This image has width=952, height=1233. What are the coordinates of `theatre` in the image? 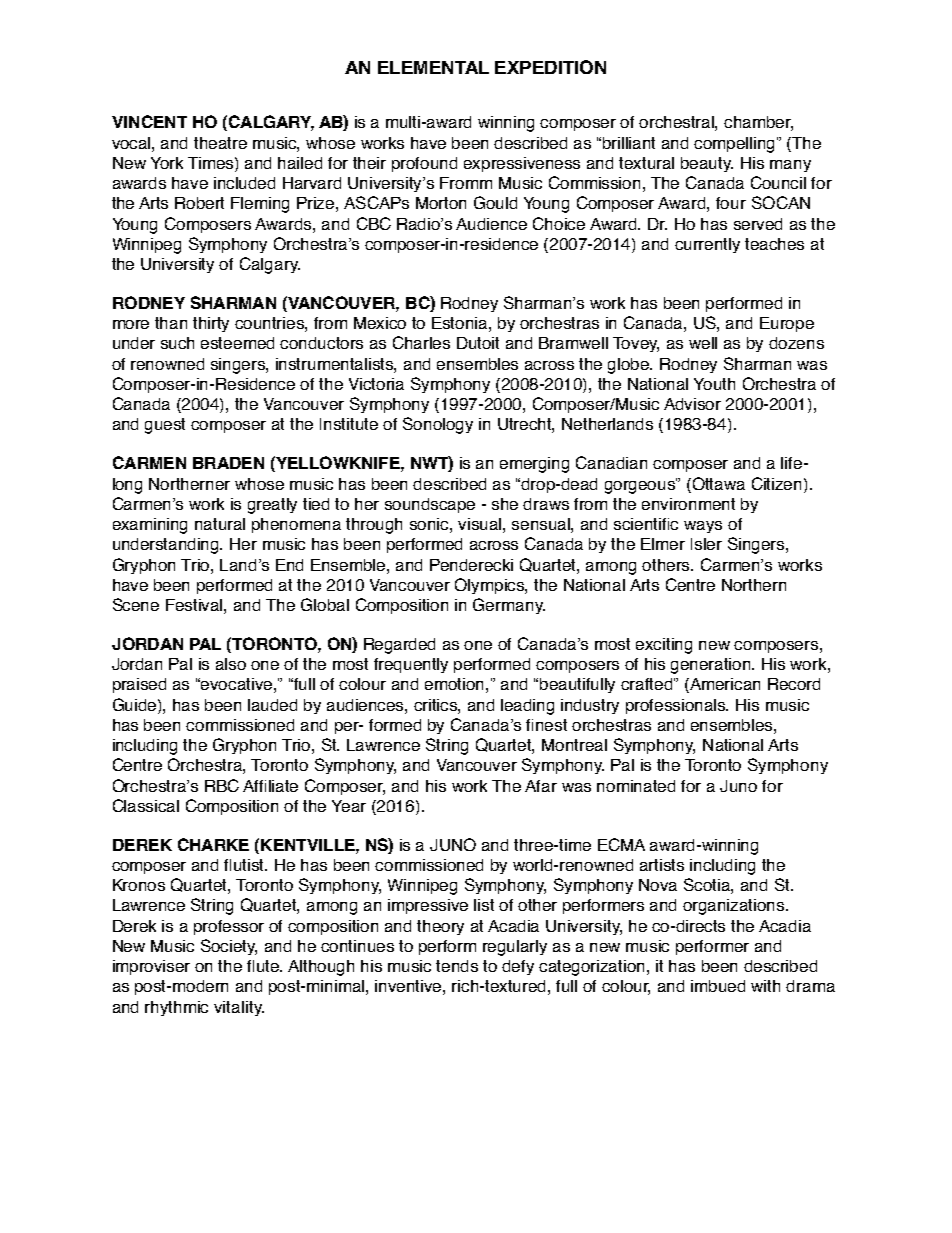 It's located at (220, 143).
